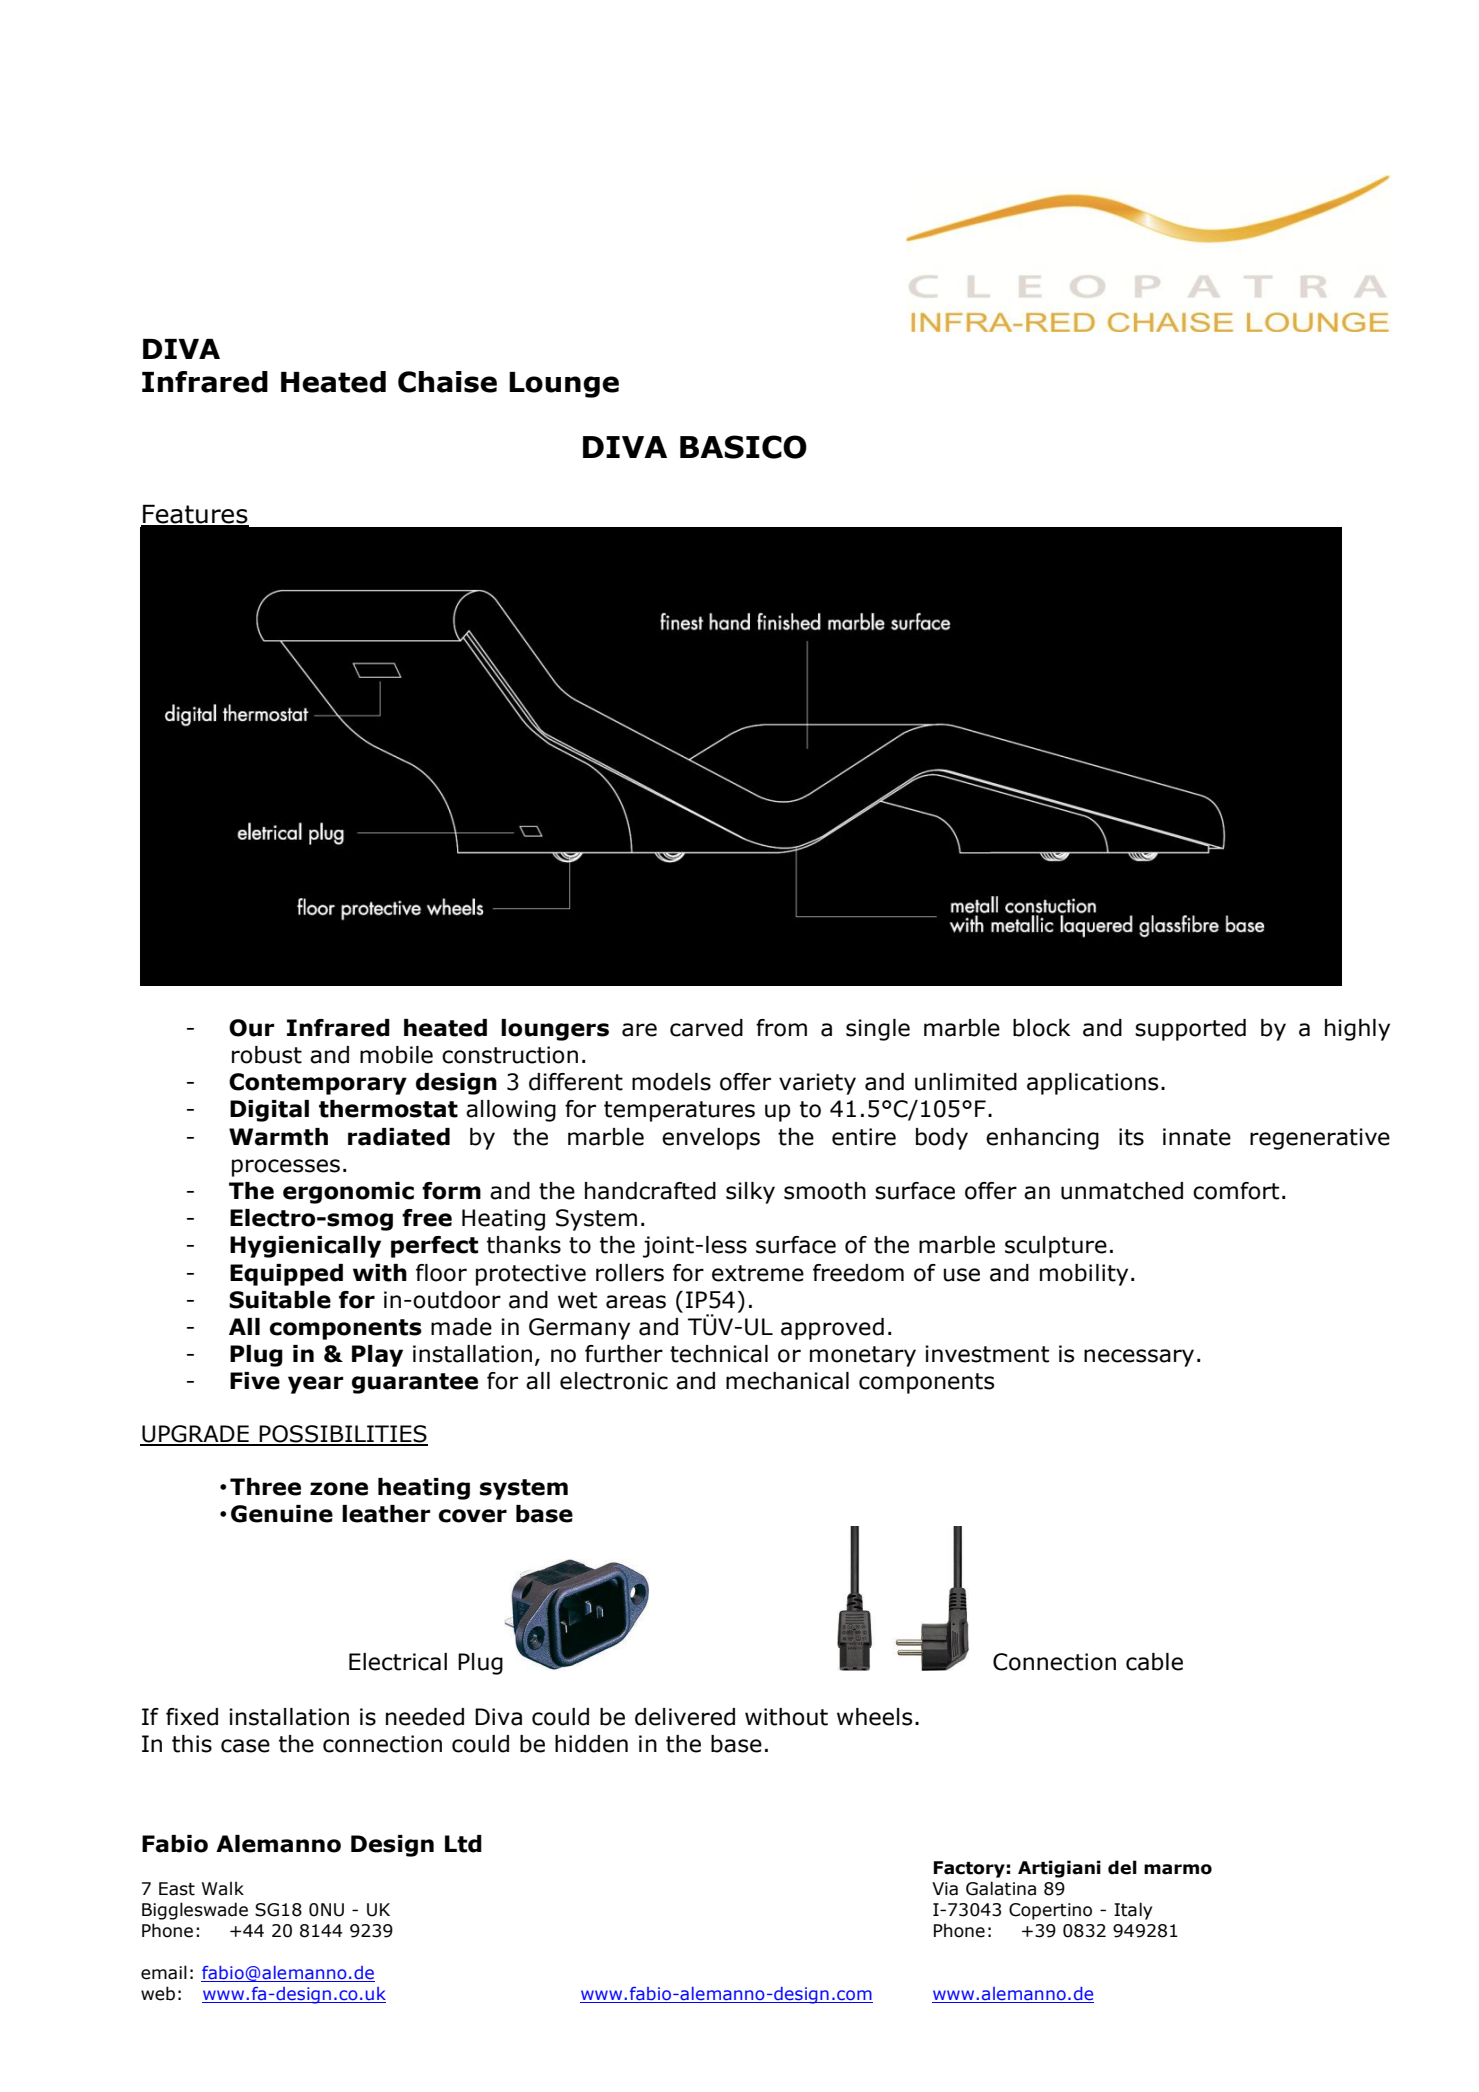 The height and width of the document is (2092, 1479). Describe the element at coordinates (343, 1435) in the document. I see `POSSIBILITIES` at that location.
